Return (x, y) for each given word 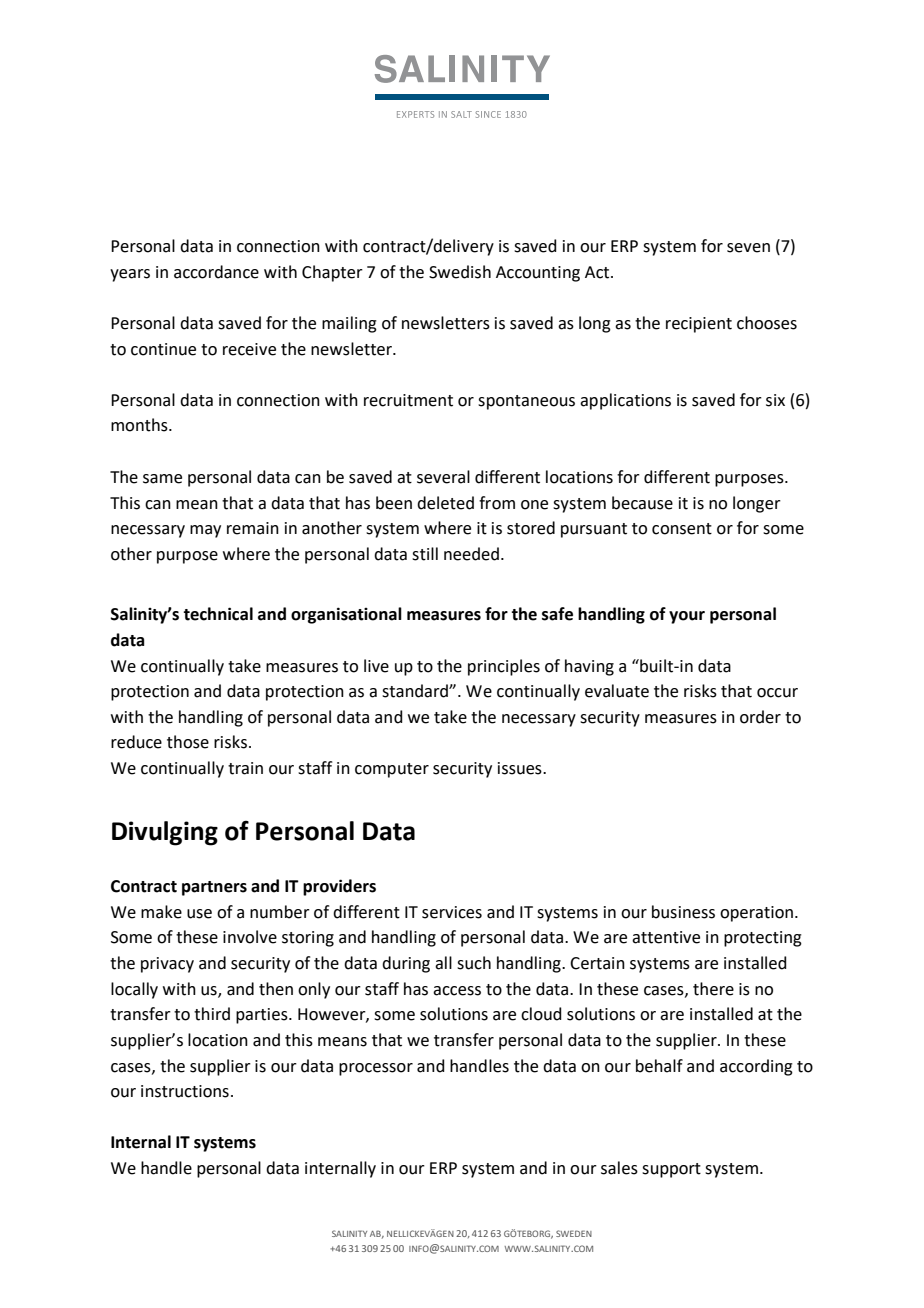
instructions (185, 1091)
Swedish (460, 272)
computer (392, 770)
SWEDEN (574, 1233)
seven (748, 248)
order (760, 717)
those (188, 742)
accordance (216, 272)
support (671, 1170)
